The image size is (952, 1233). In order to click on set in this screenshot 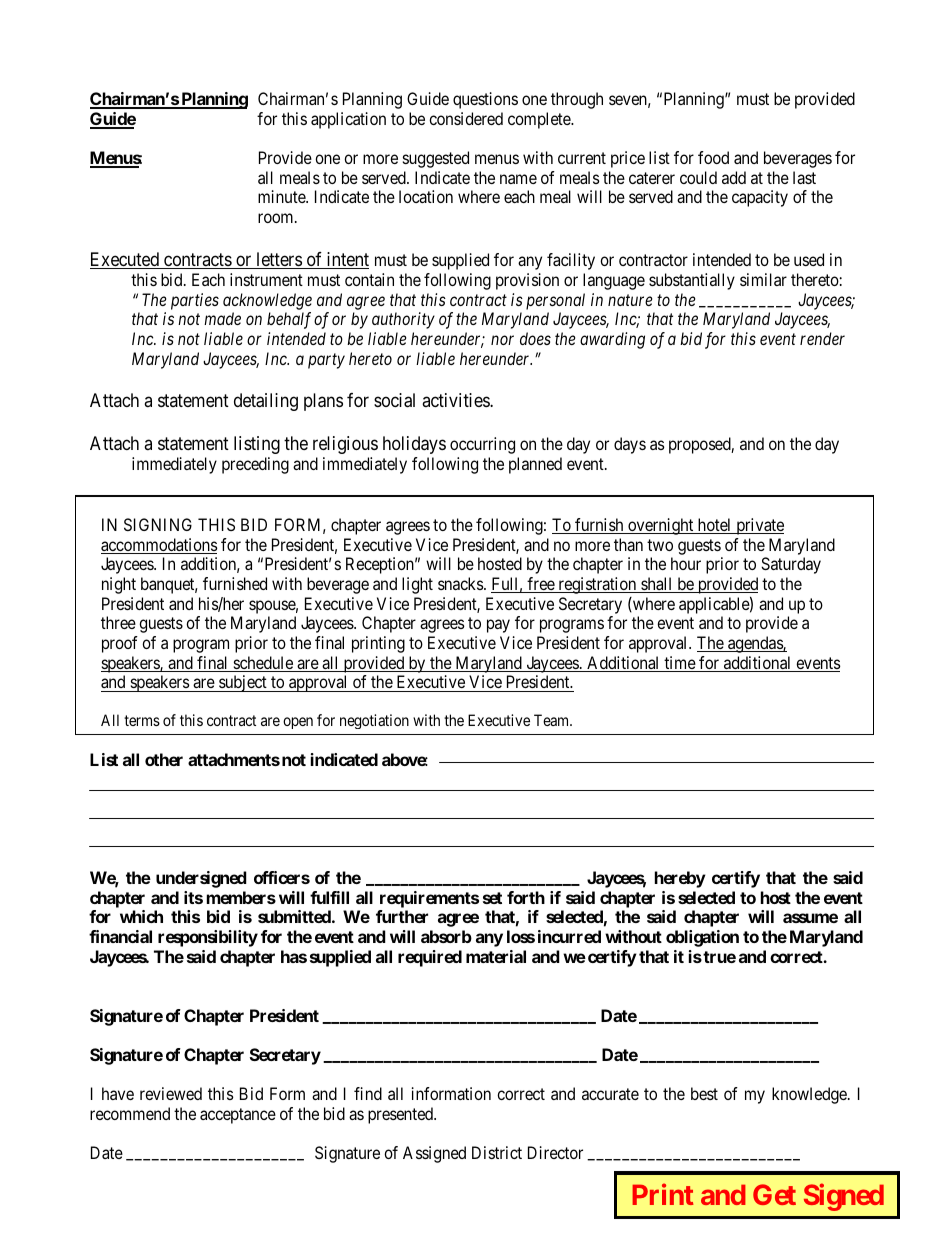, I will do `click(492, 898)`.
